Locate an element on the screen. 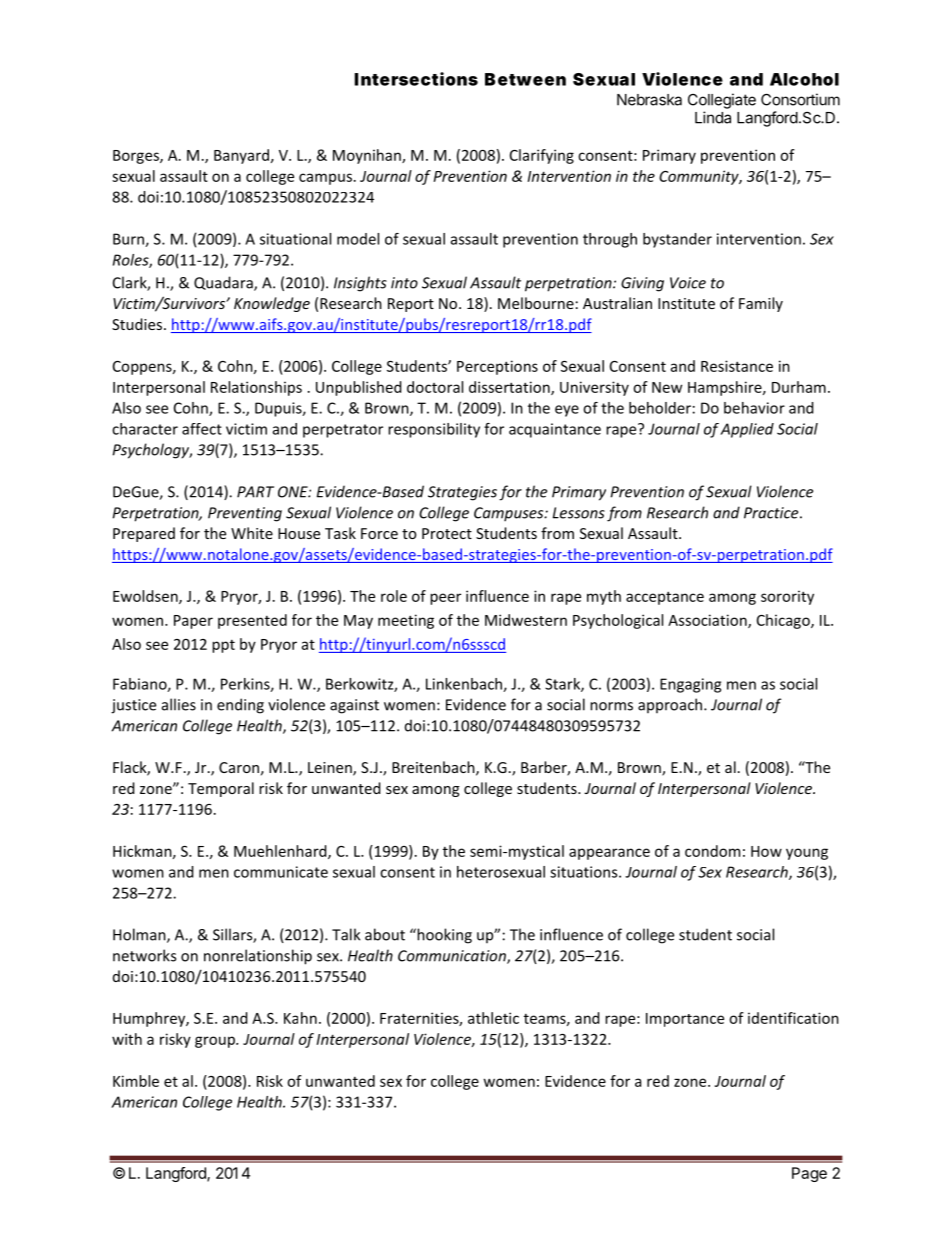  doctoral is located at coordinates (435, 387).
